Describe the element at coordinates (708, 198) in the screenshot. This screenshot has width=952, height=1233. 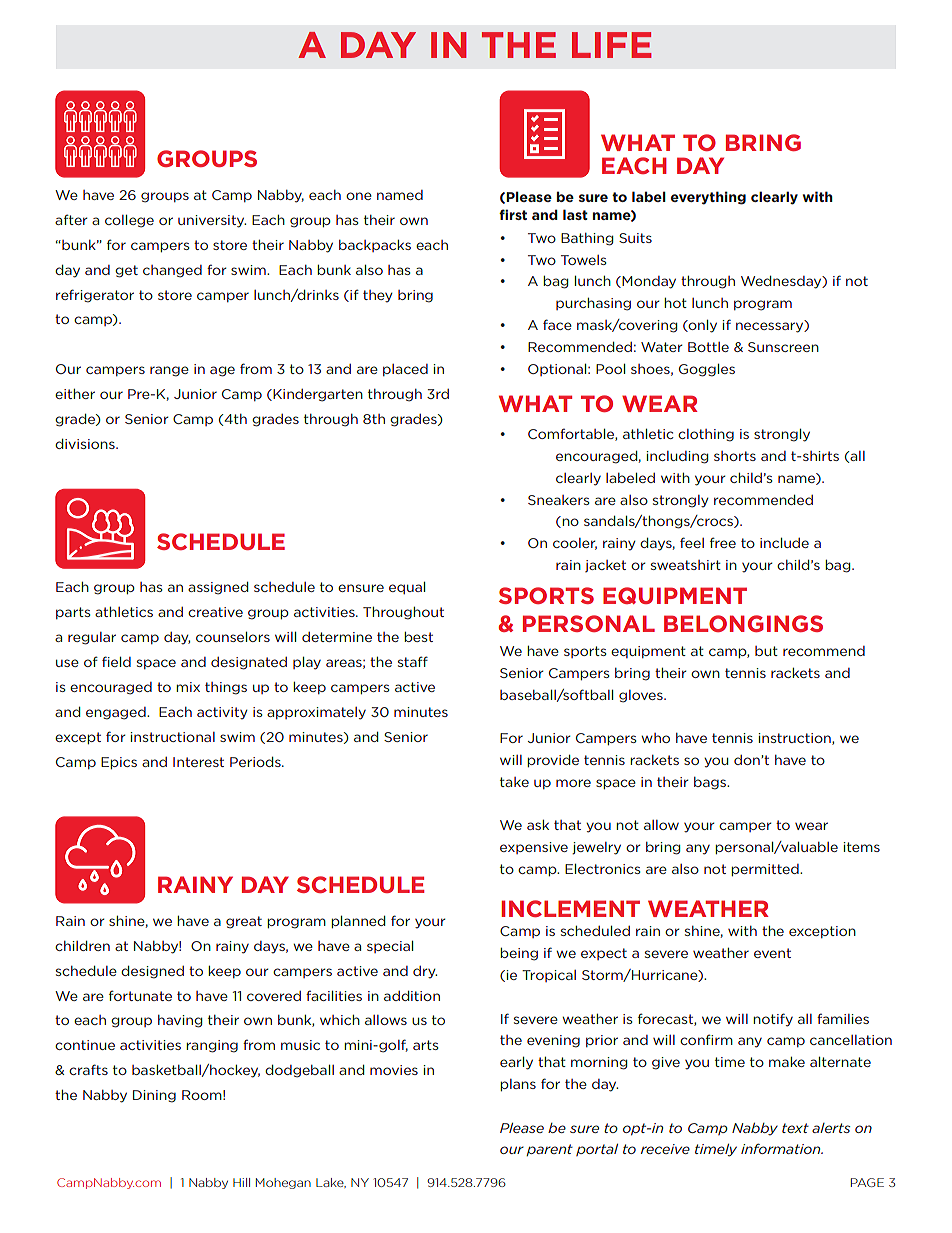
I see `everything` at that location.
